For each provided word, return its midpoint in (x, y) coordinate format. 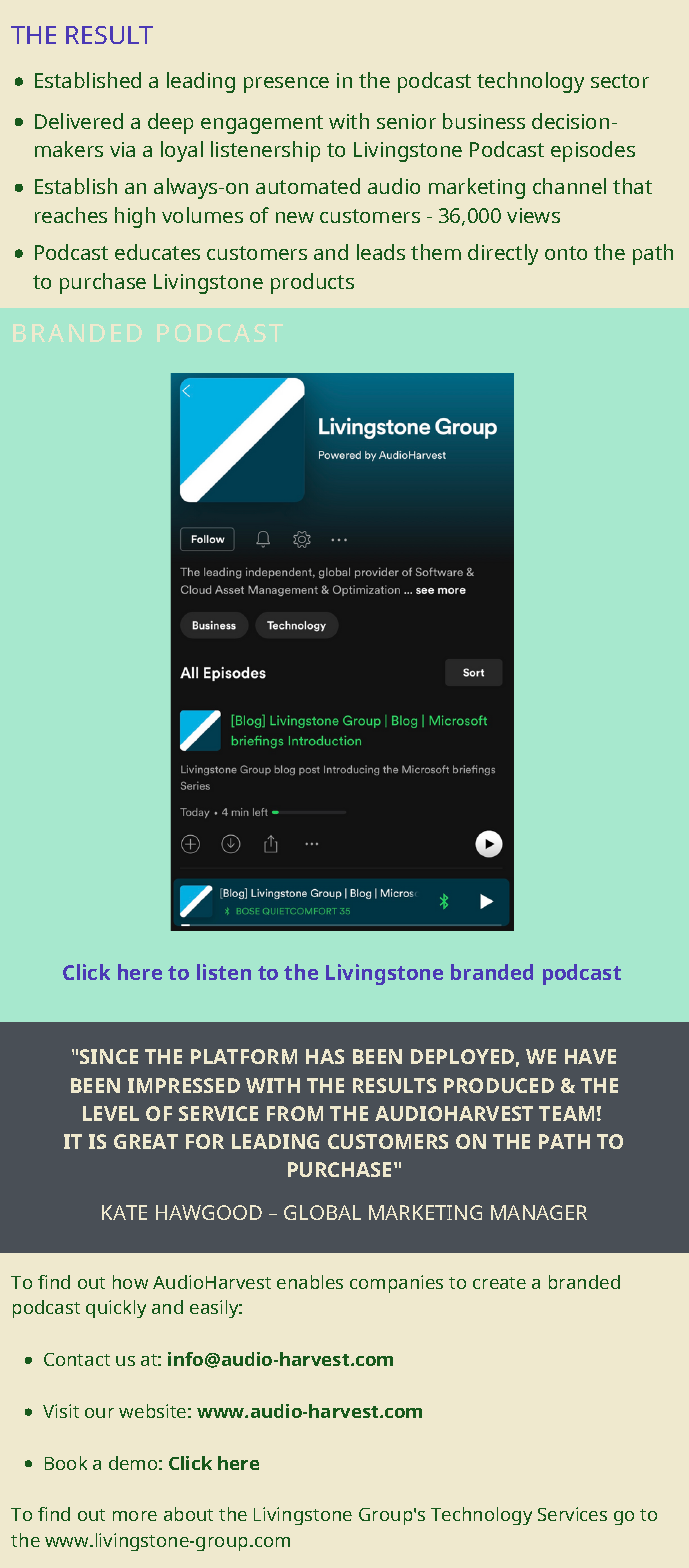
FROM (295, 1113)
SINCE (109, 1056)
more (135, 1516)
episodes (593, 151)
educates (157, 252)
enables (310, 1282)
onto (566, 253)
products (312, 283)
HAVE (590, 1056)
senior (406, 121)
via (122, 149)
